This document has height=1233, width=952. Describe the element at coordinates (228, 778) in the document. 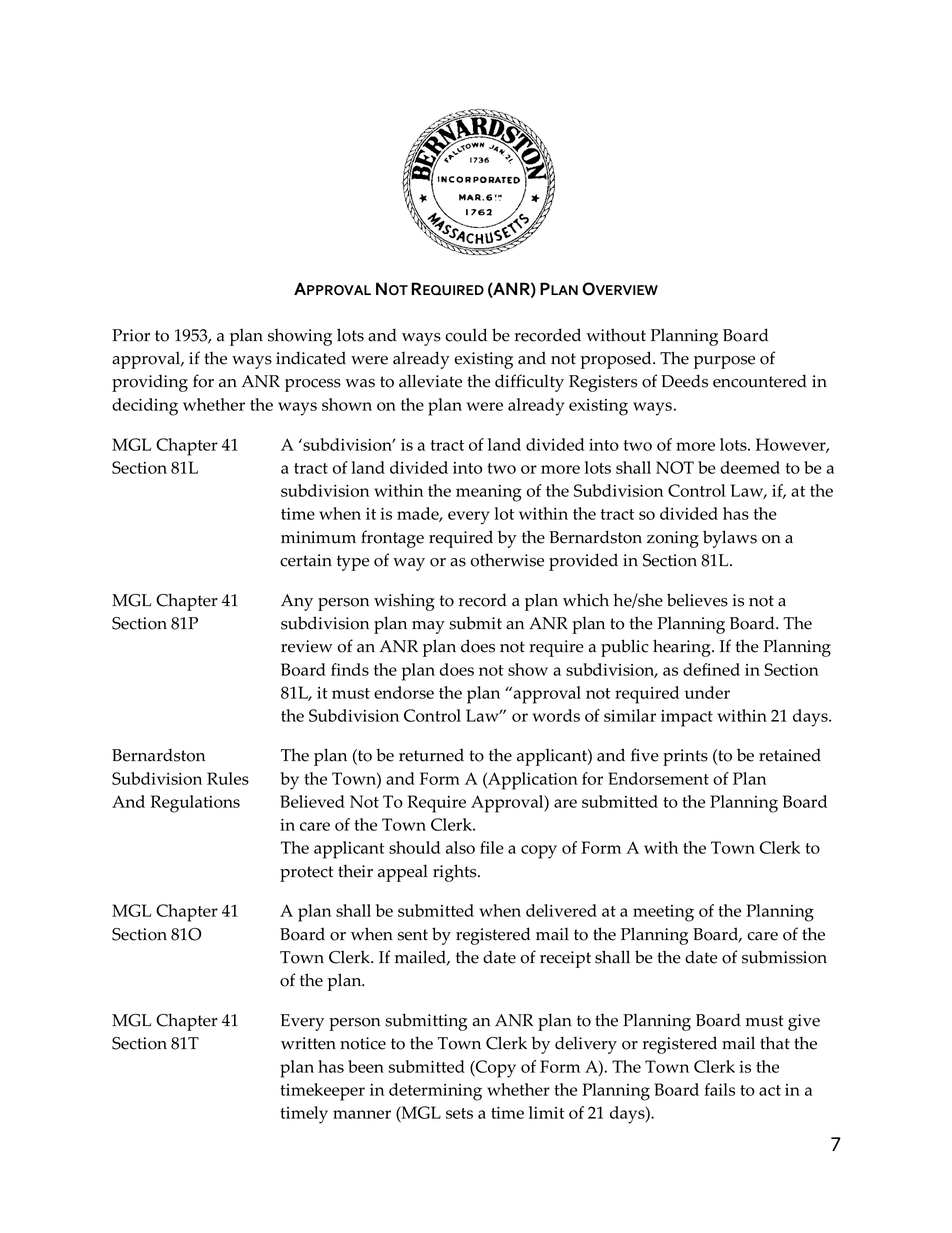

I see `Rules` at that location.
